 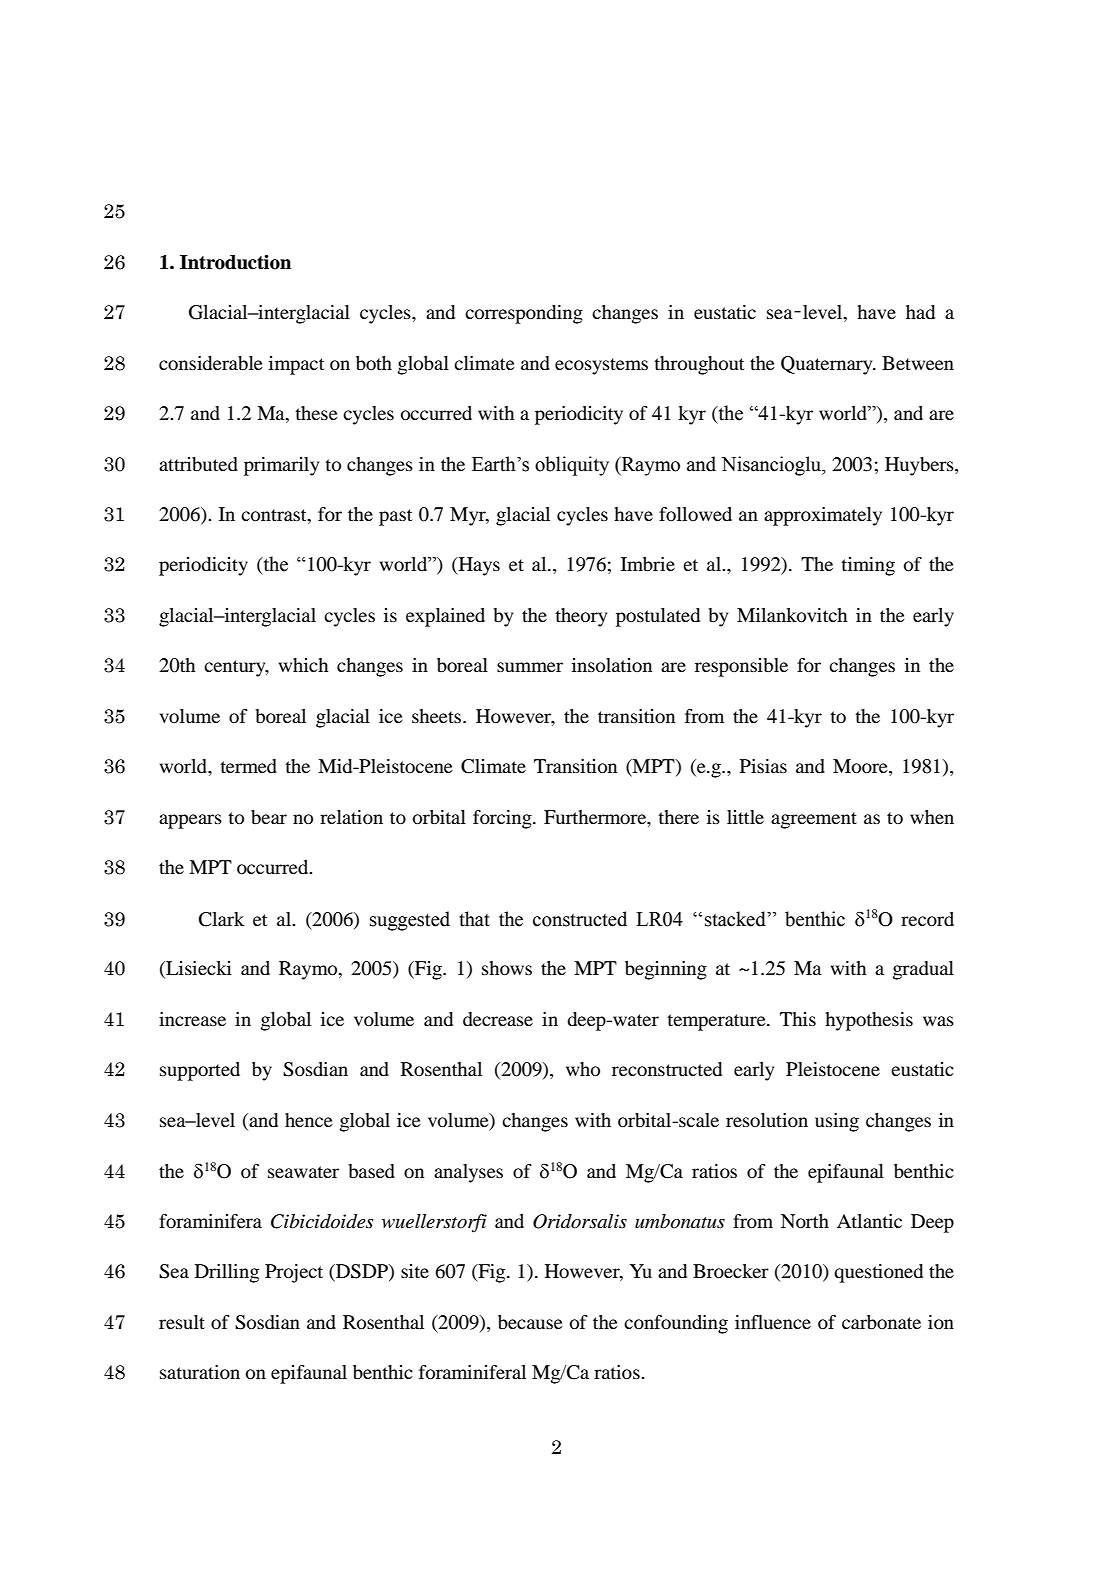 I want to click on Introduction, so click(x=235, y=262).
